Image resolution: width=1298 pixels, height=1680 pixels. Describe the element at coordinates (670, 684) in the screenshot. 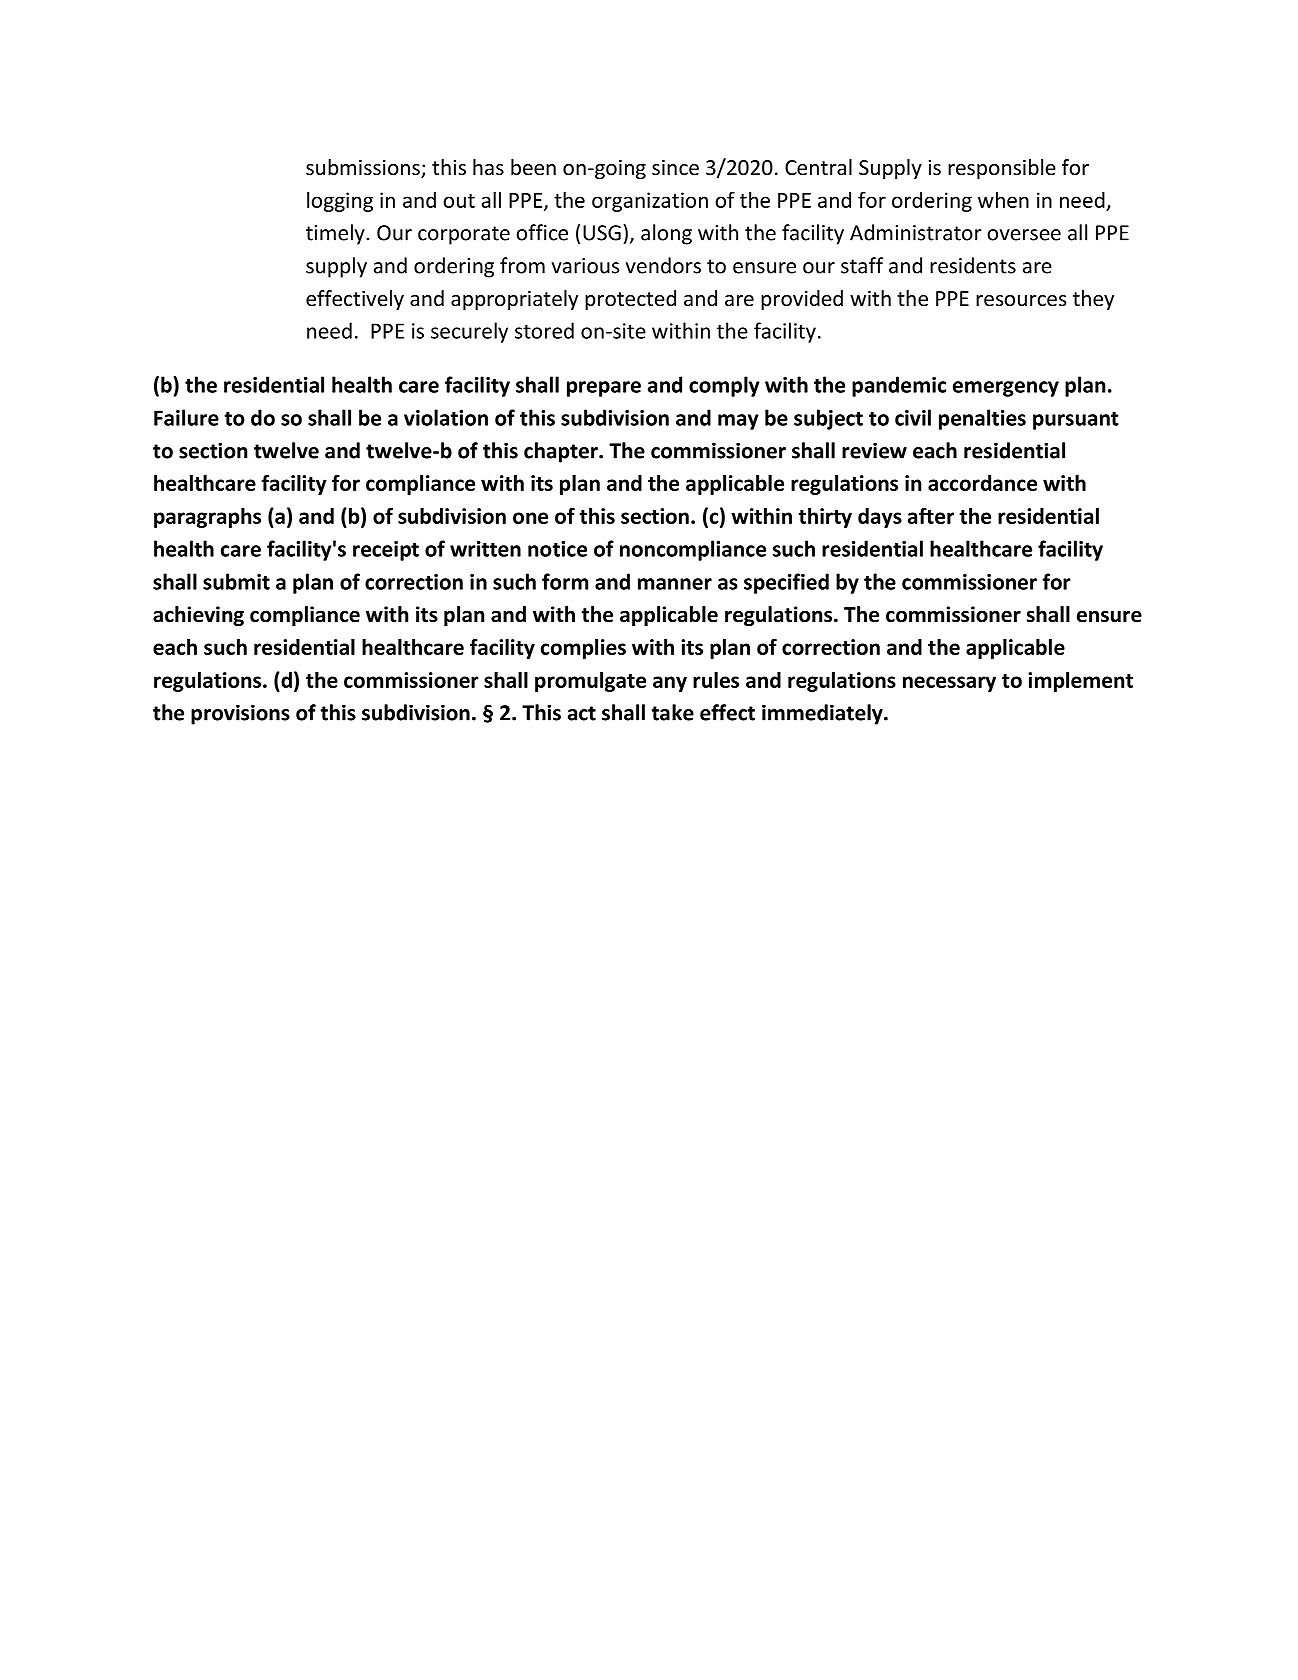

I see `any` at that location.
